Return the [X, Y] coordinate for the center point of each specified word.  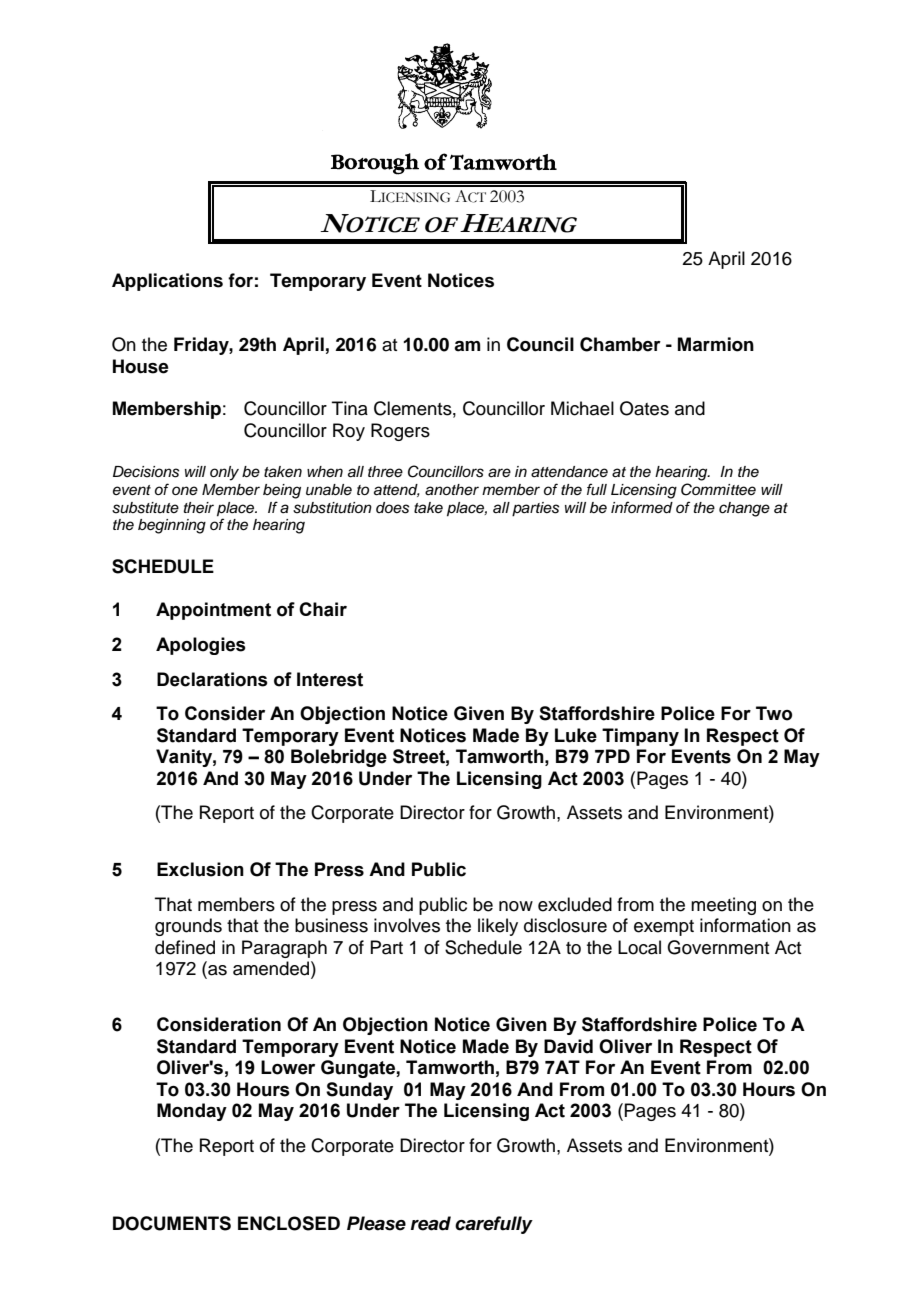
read [431, 1223]
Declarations [212, 679]
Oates [644, 408]
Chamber [620, 344]
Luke [576, 735]
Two [774, 713]
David [568, 1046]
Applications [167, 282]
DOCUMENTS [172, 1223]
